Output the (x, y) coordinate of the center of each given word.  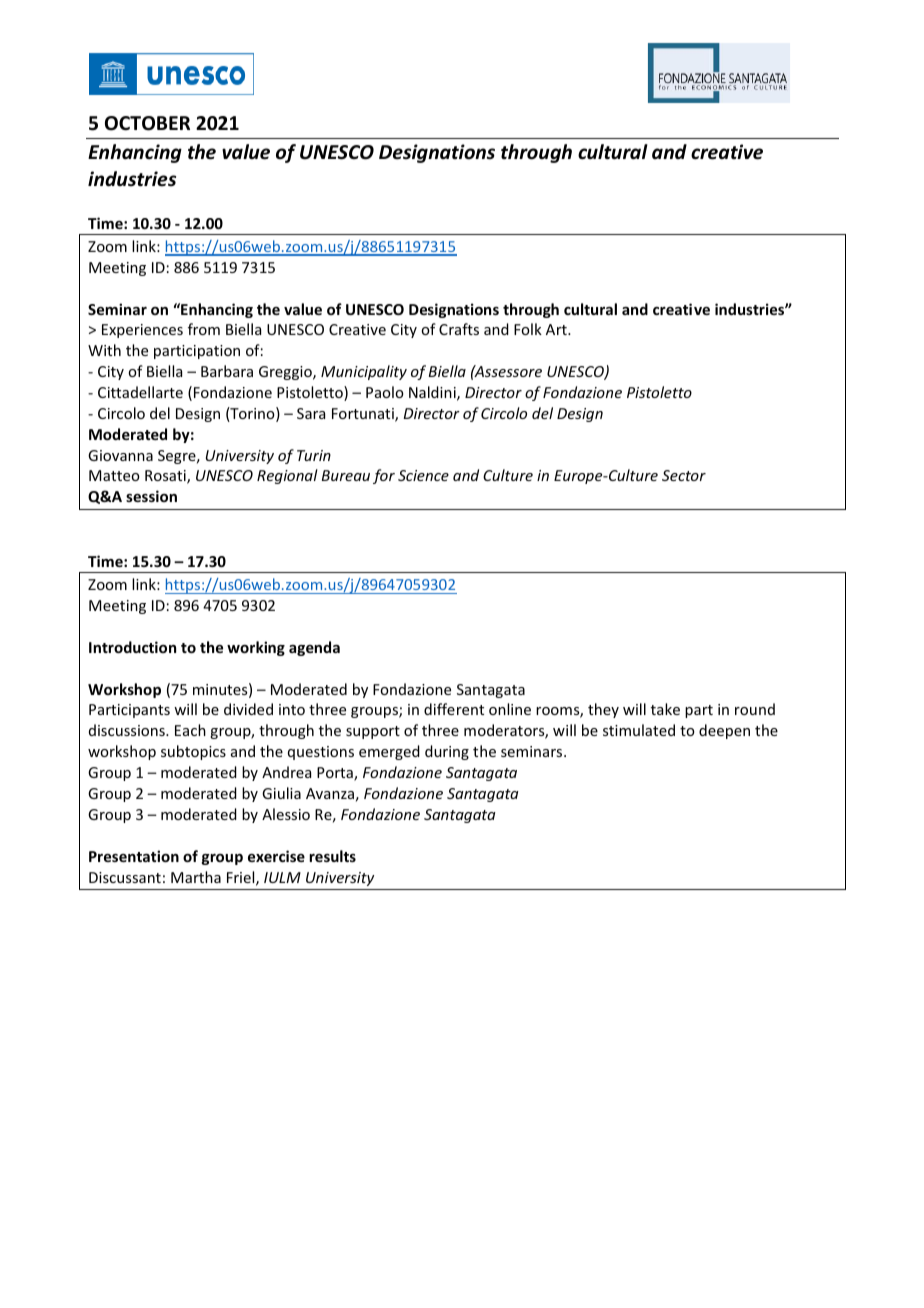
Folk (528, 329)
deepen (724, 731)
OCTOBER (147, 123)
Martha (196, 877)
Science (423, 475)
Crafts (459, 329)
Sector (684, 475)
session (151, 496)
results (332, 856)
